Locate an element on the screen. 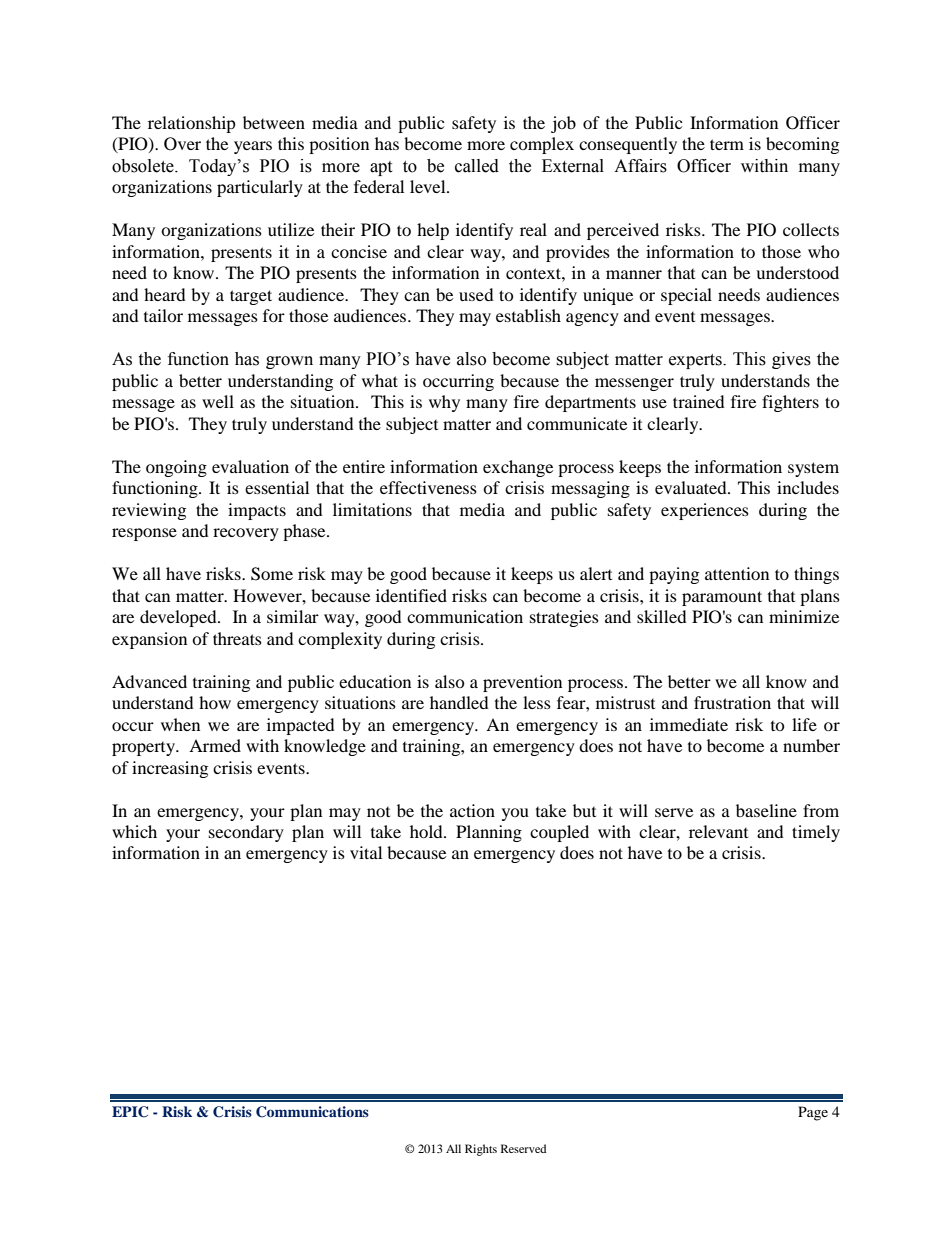 The height and width of the screenshot is (1233, 952). exchange is located at coordinates (518, 468).
